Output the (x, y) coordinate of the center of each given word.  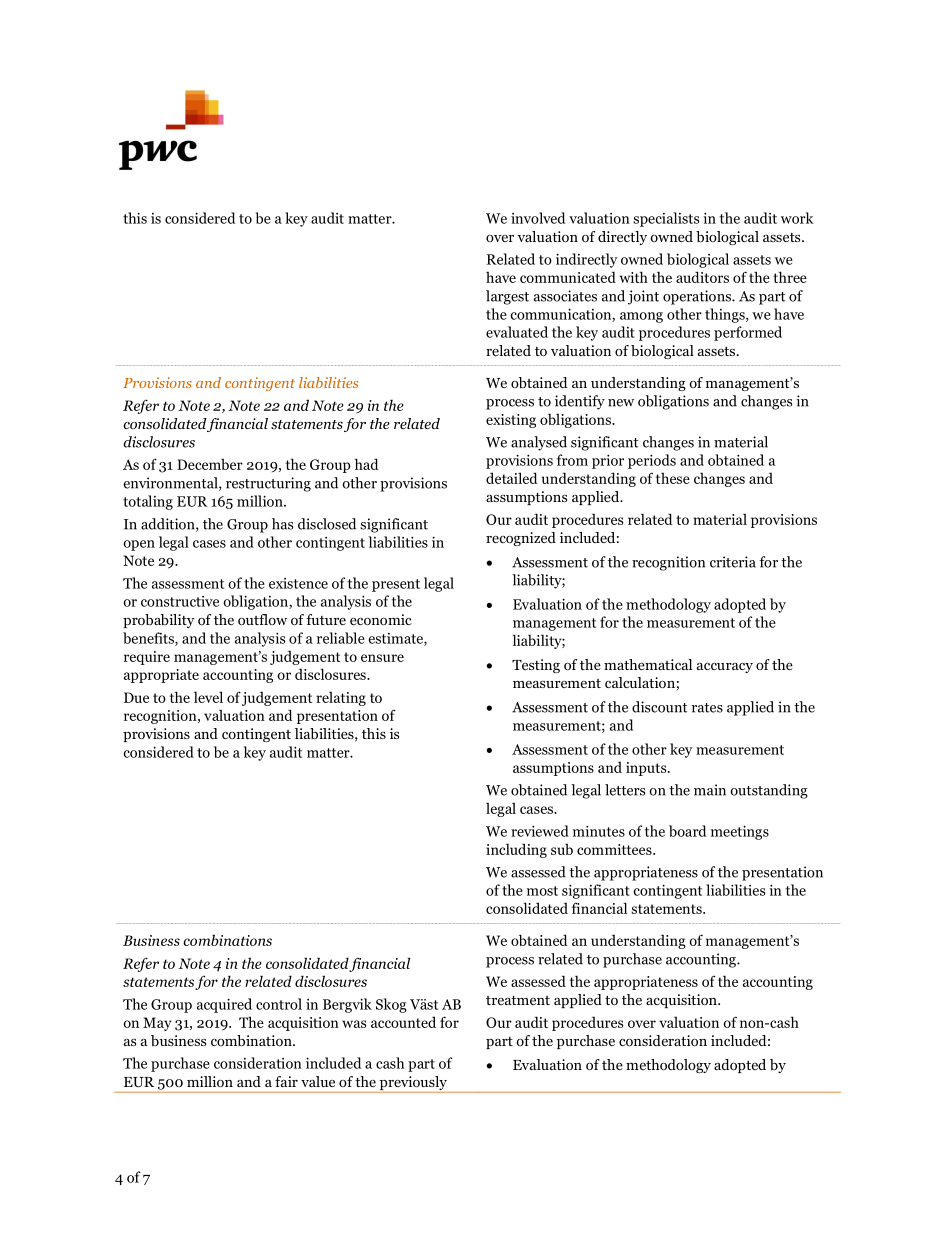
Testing (536, 666)
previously (413, 1084)
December (210, 464)
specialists (666, 219)
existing (511, 421)
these (673, 478)
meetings (740, 832)
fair (286, 1081)
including (516, 850)
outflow (262, 619)
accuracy (725, 668)
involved (538, 218)
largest (507, 297)
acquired (224, 1005)
